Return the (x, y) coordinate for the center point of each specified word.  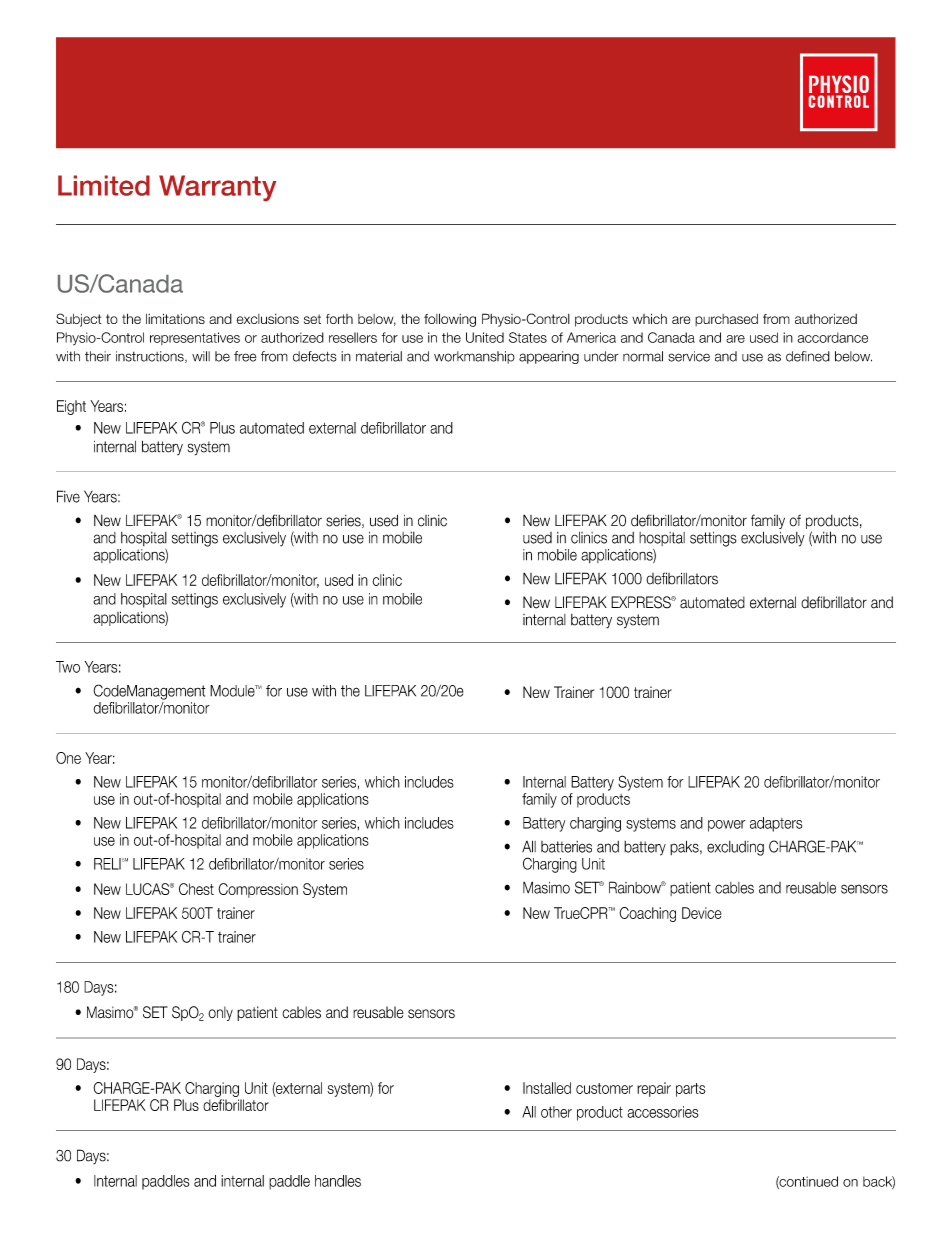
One (68, 758)
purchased (726, 320)
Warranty (218, 188)
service (689, 356)
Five (68, 496)
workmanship (474, 357)
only (220, 1013)
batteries (566, 847)
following (450, 320)
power (727, 826)
